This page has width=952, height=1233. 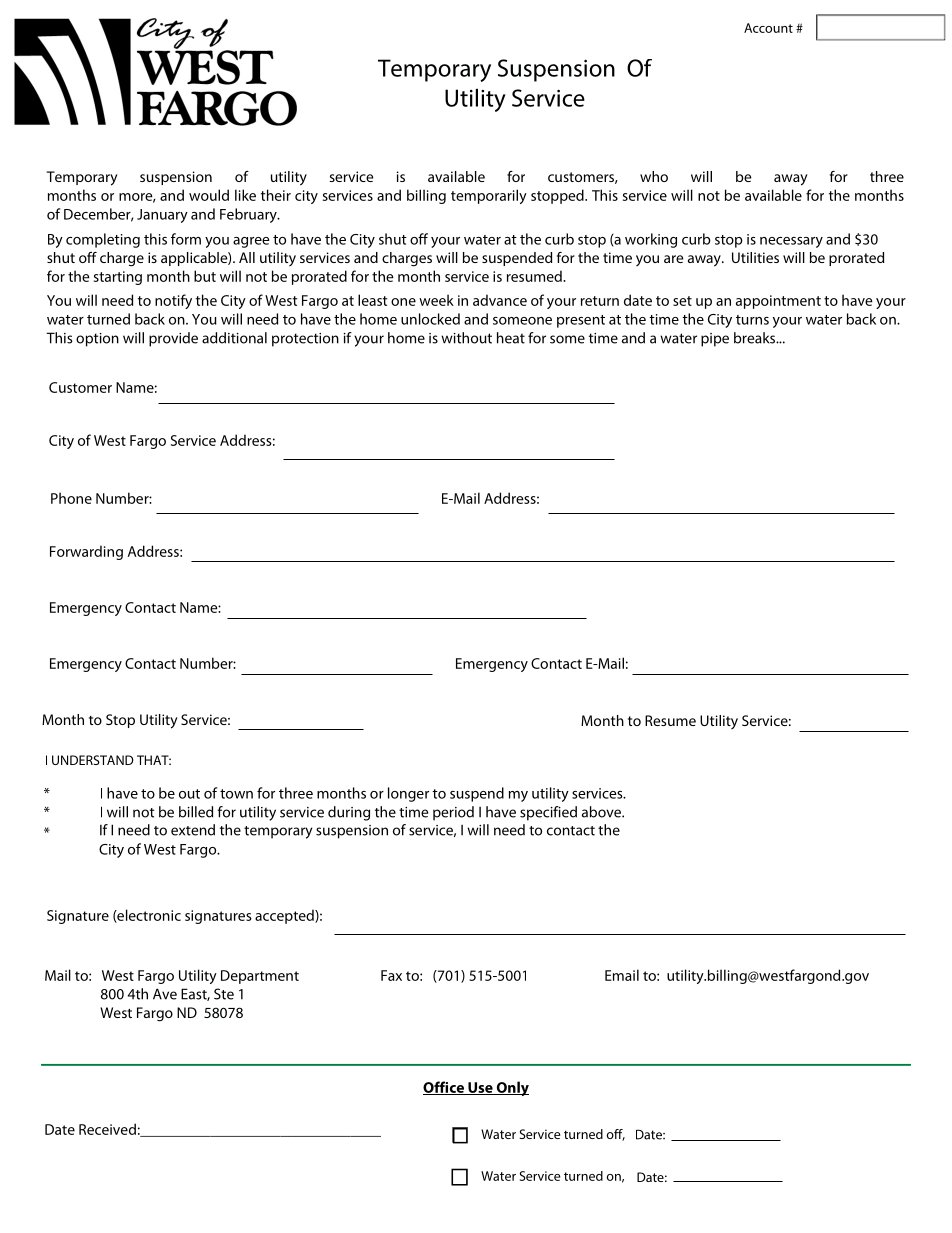 What do you see at coordinates (489, 196) in the page?
I see `temporarily` at bounding box center [489, 196].
